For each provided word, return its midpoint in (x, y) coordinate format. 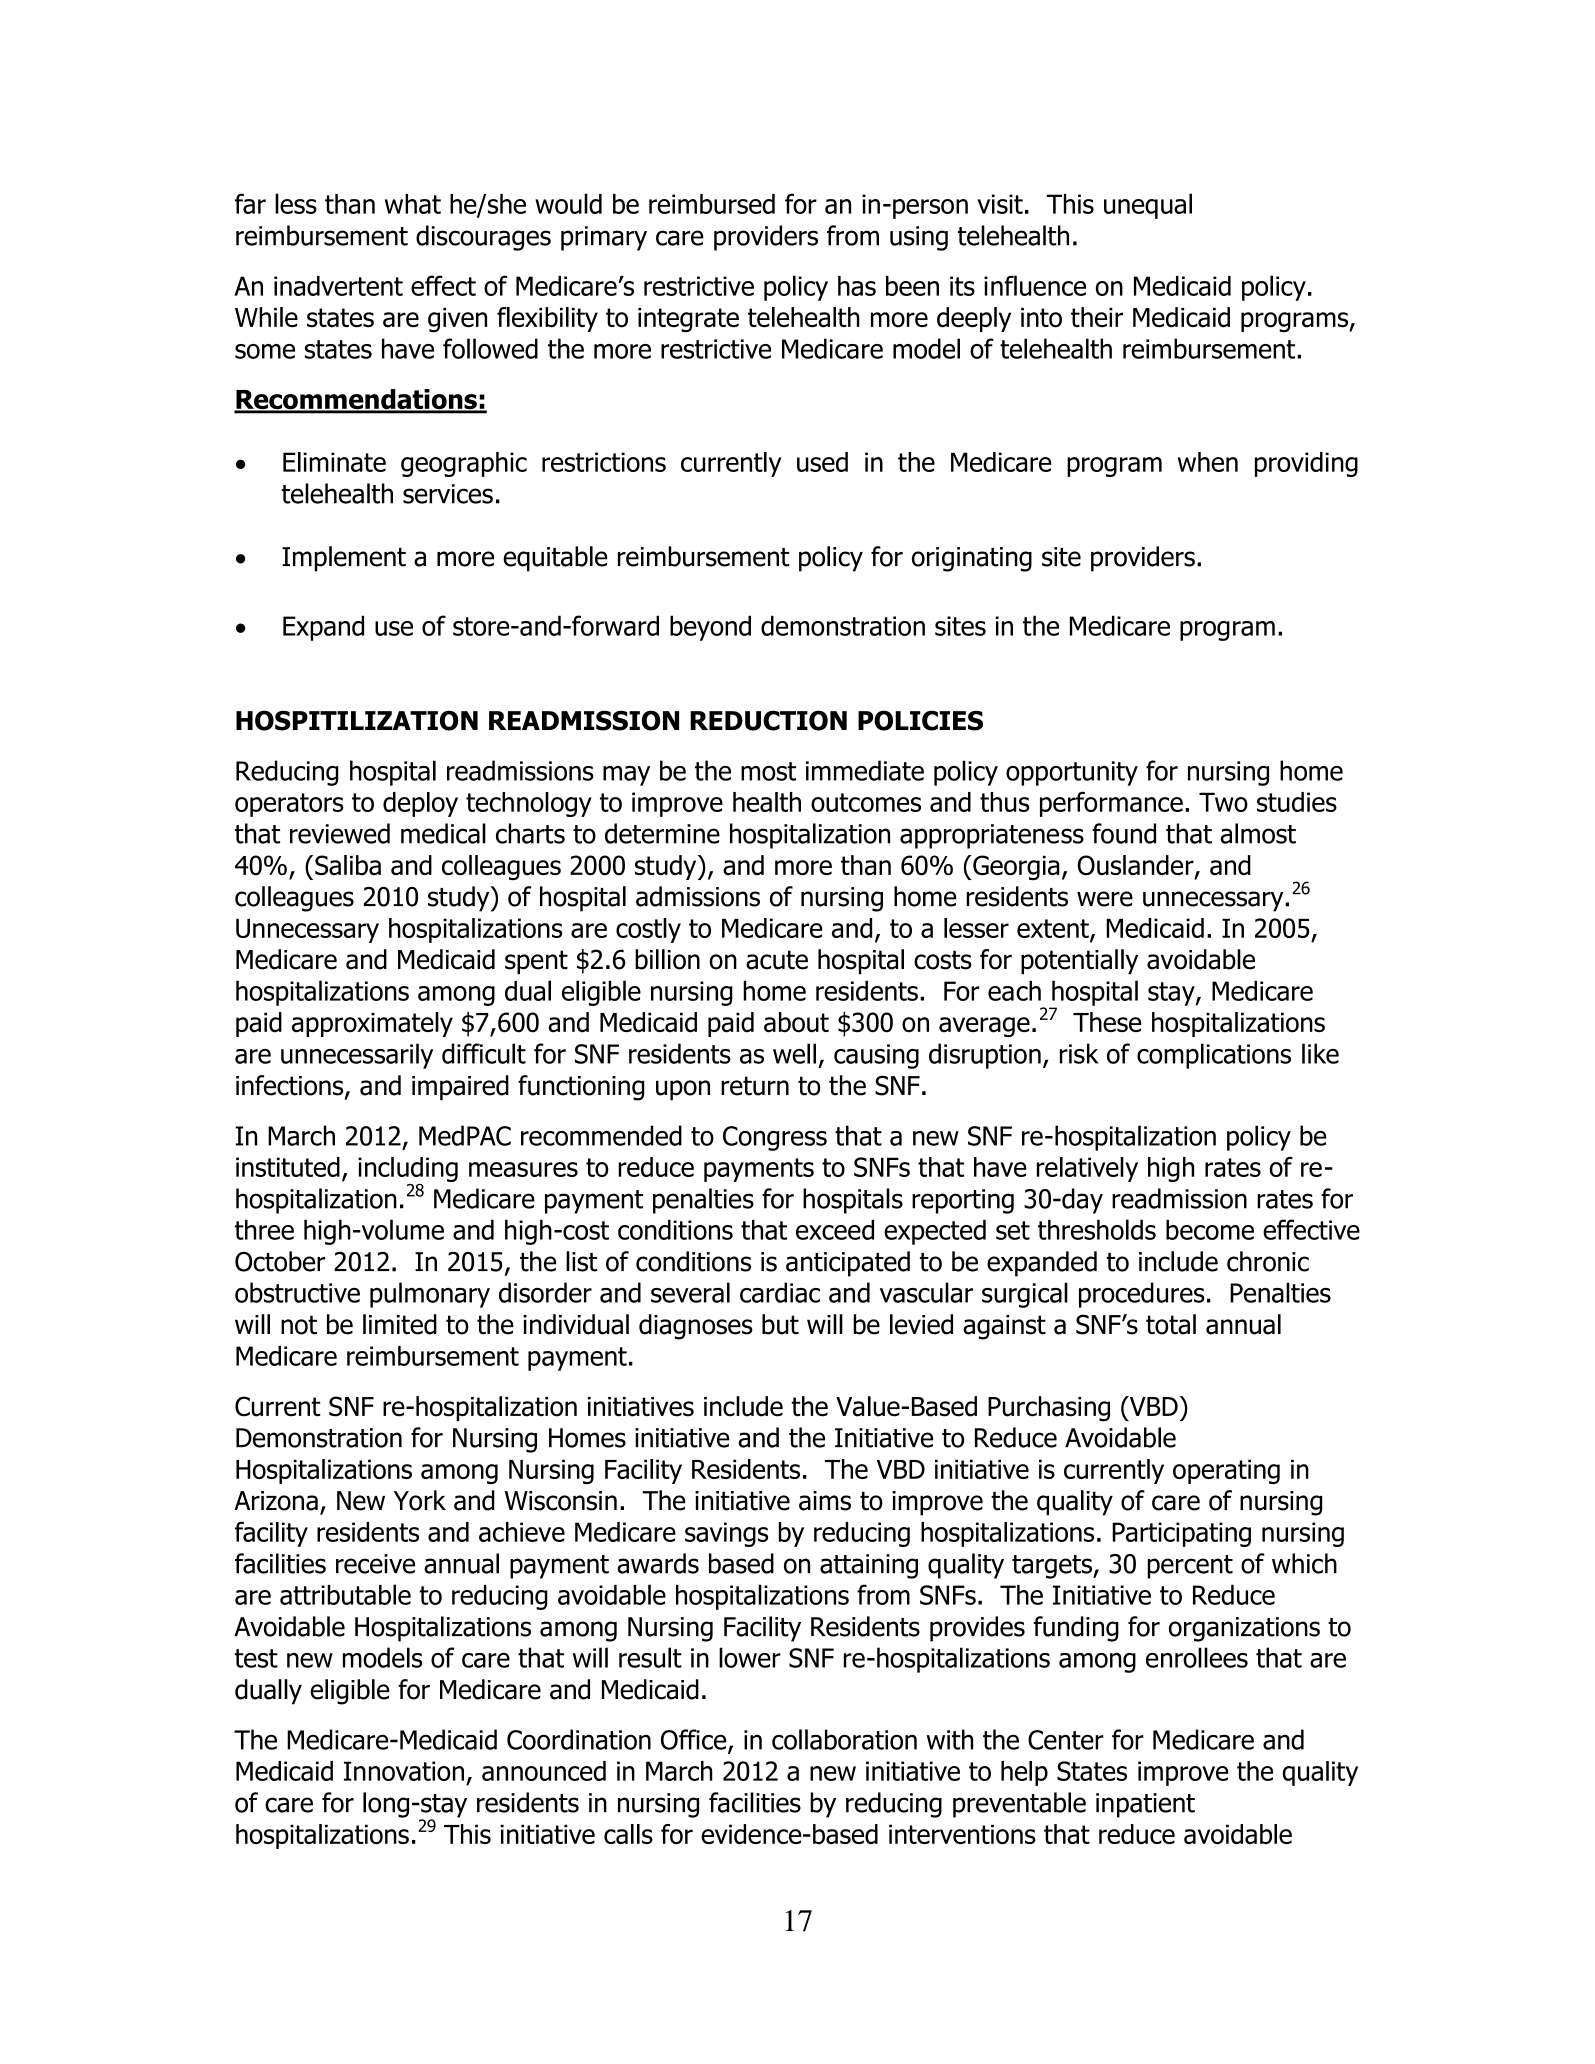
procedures (1142, 1295)
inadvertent (338, 286)
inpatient (1145, 1805)
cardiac (780, 1292)
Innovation (404, 1771)
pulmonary (430, 1295)
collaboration (844, 1739)
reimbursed (712, 204)
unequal (1148, 206)
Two (1223, 802)
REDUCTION (768, 720)
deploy (420, 804)
